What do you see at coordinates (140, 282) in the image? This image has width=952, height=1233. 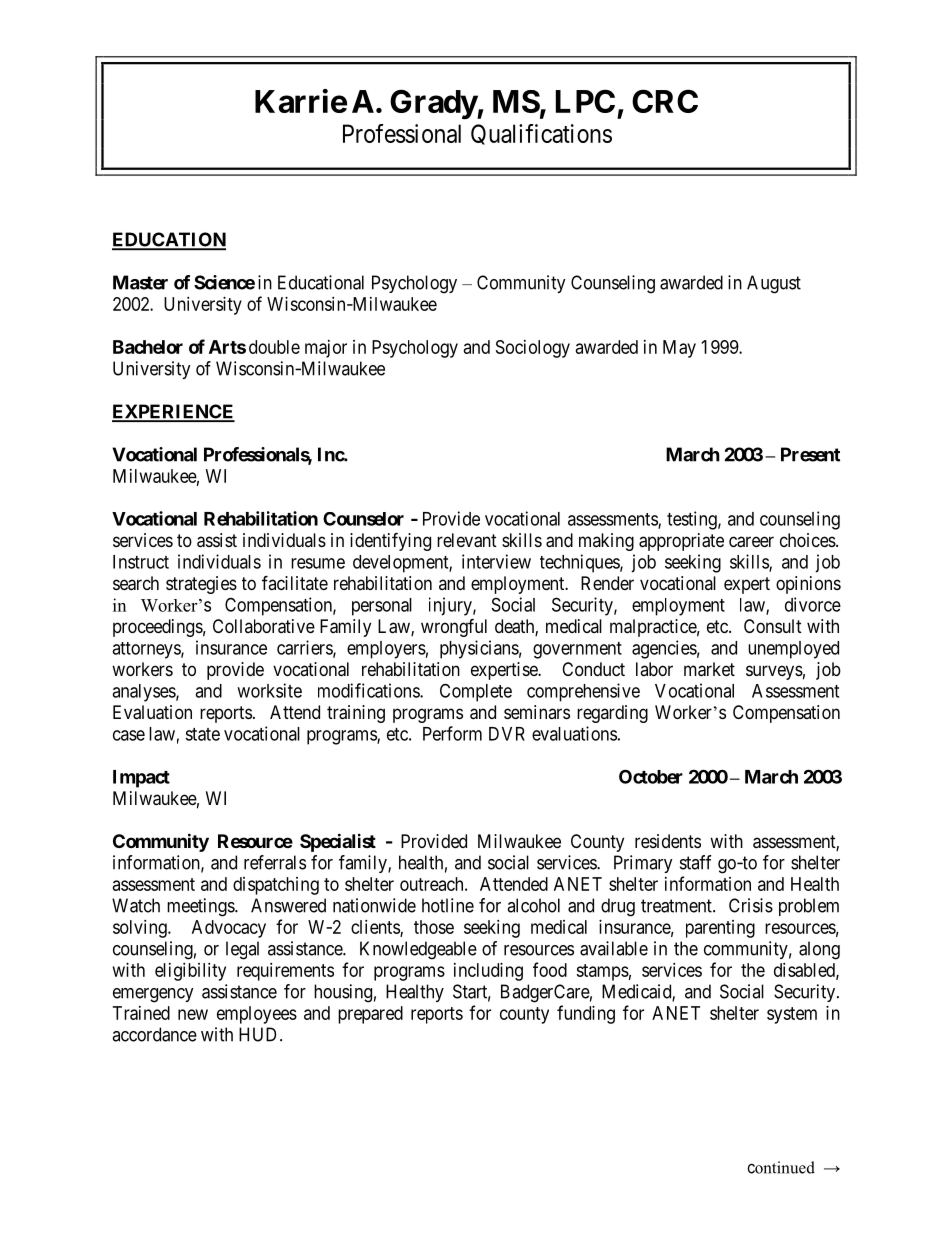 I see `Master` at bounding box center [140, 282].
